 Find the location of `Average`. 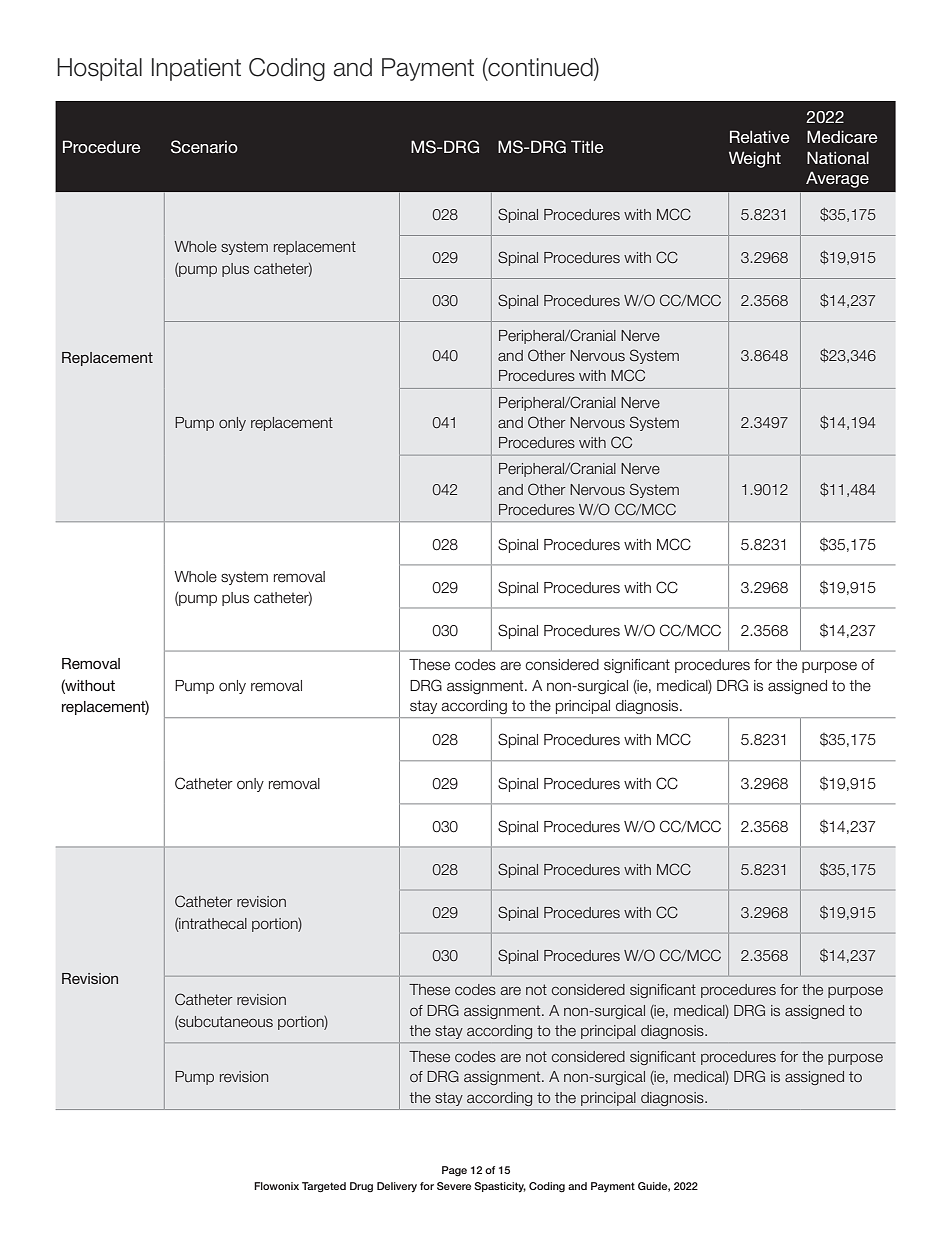

Average is located at coordinates (837, 179).
